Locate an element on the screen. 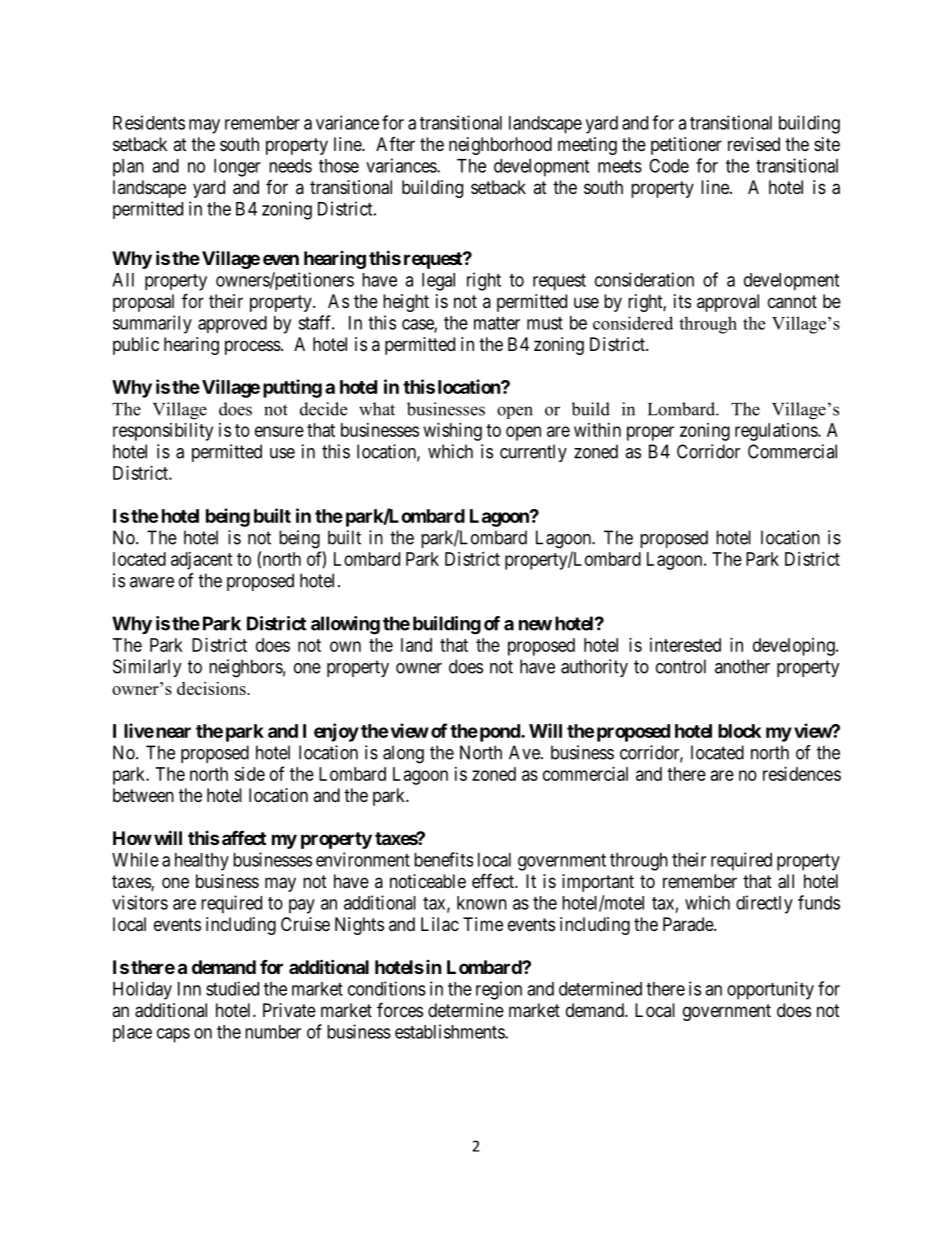 Image resolution: width=952 pixels, height=1233 pixels. revised is located at coordinates (754, 144).
